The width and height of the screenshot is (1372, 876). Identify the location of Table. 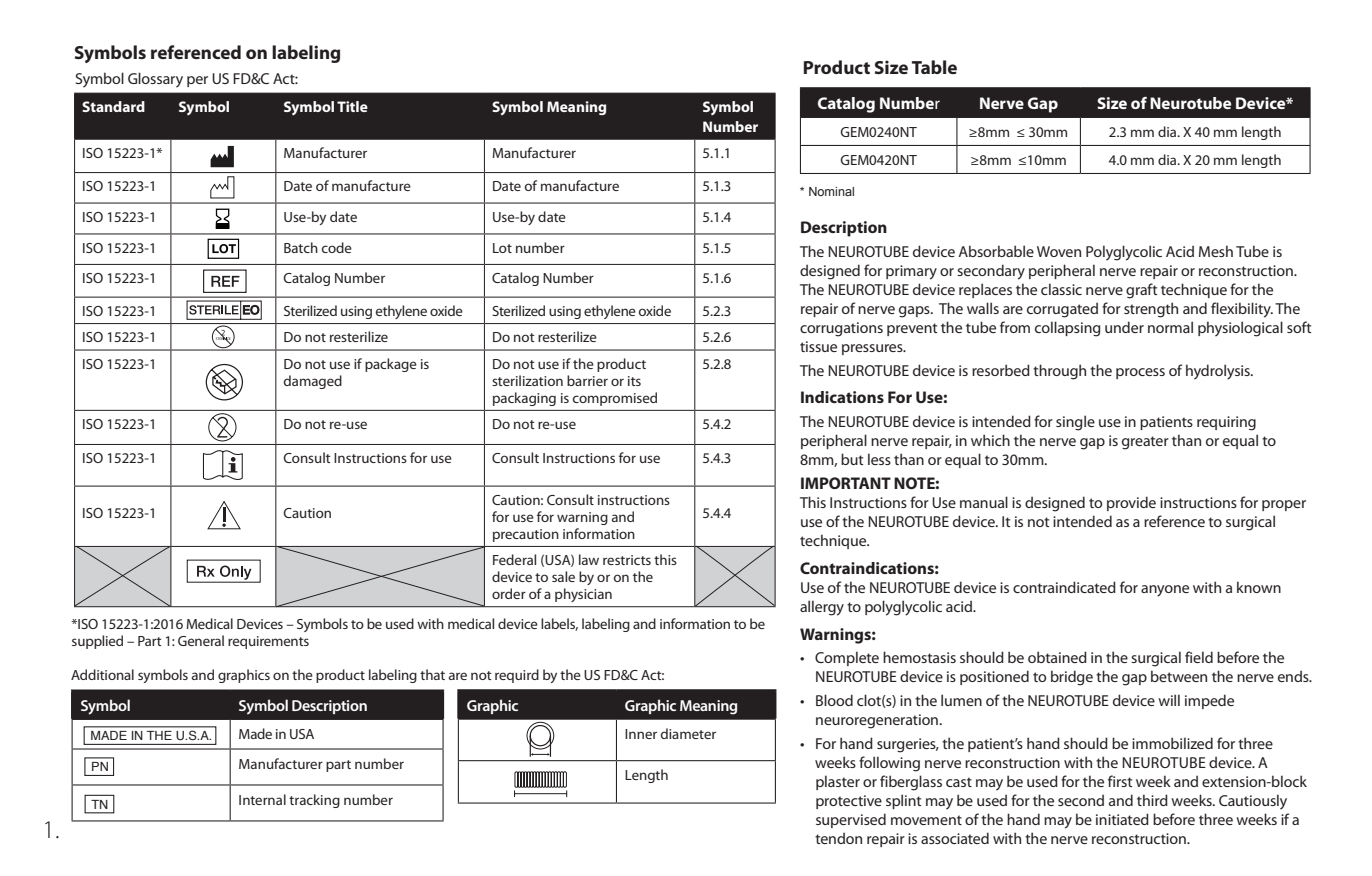
(934, 67).
